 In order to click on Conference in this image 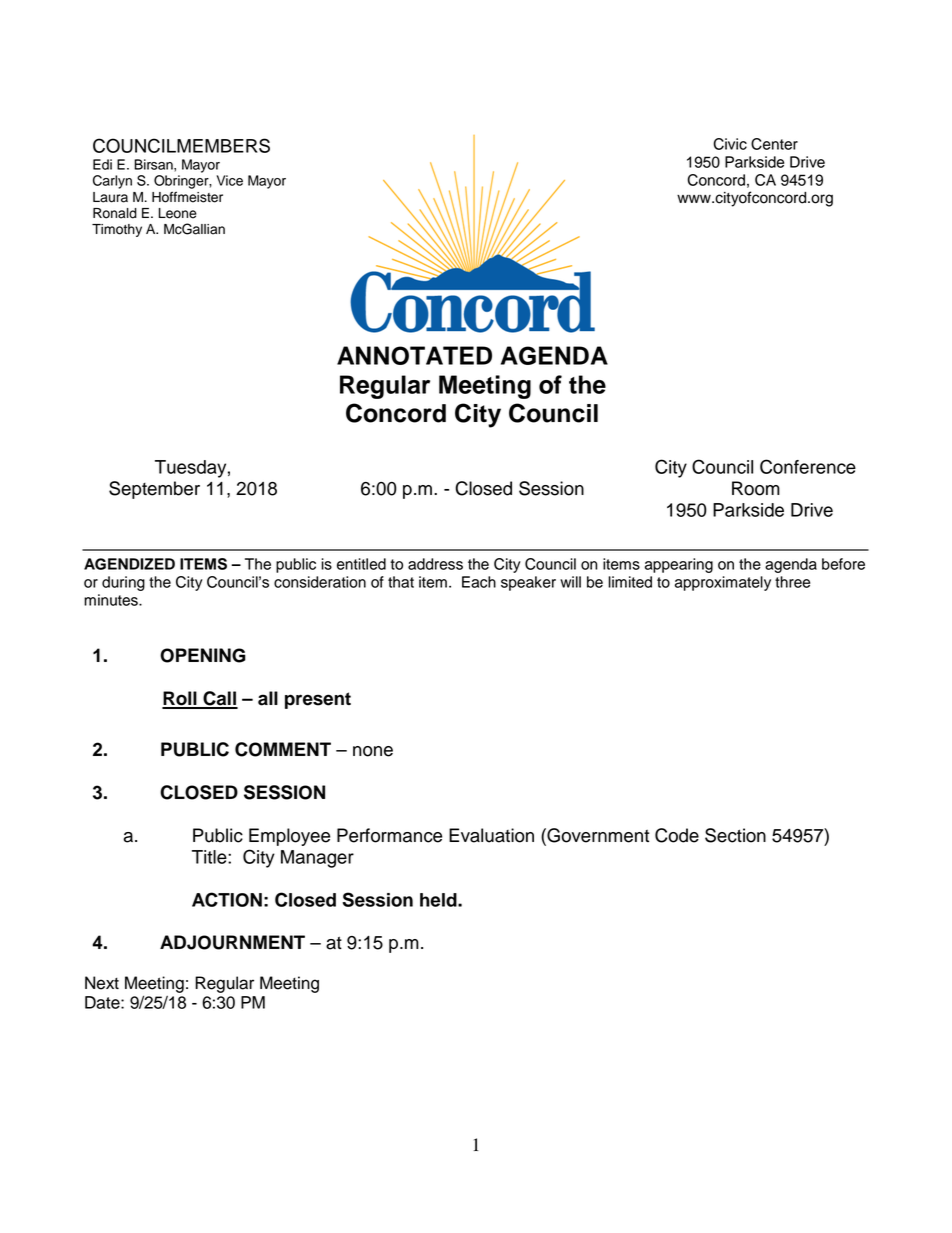, I will do `click(808, 466)`.
